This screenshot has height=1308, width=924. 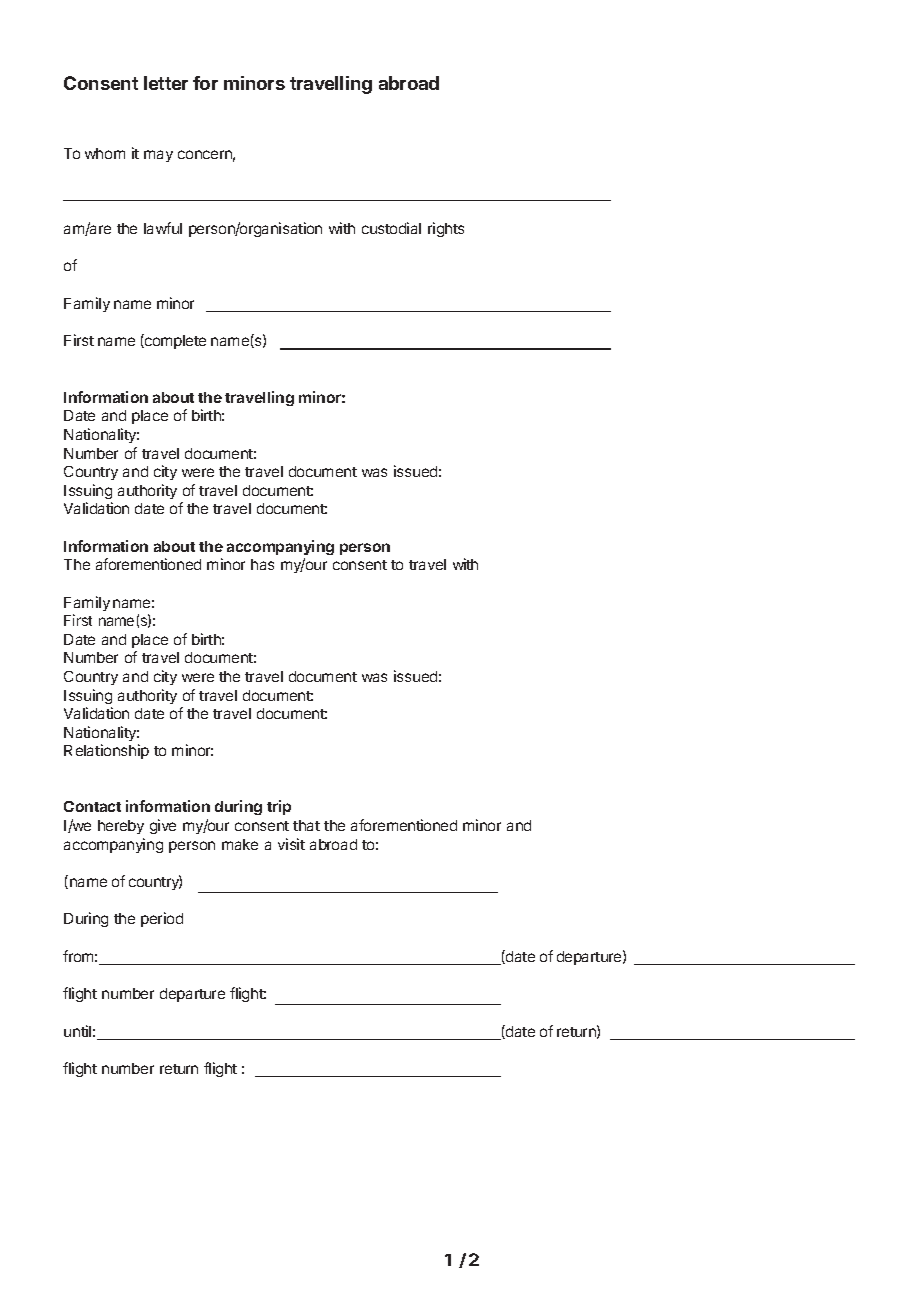 I want to click on letter, so click(x=166, y=83).
